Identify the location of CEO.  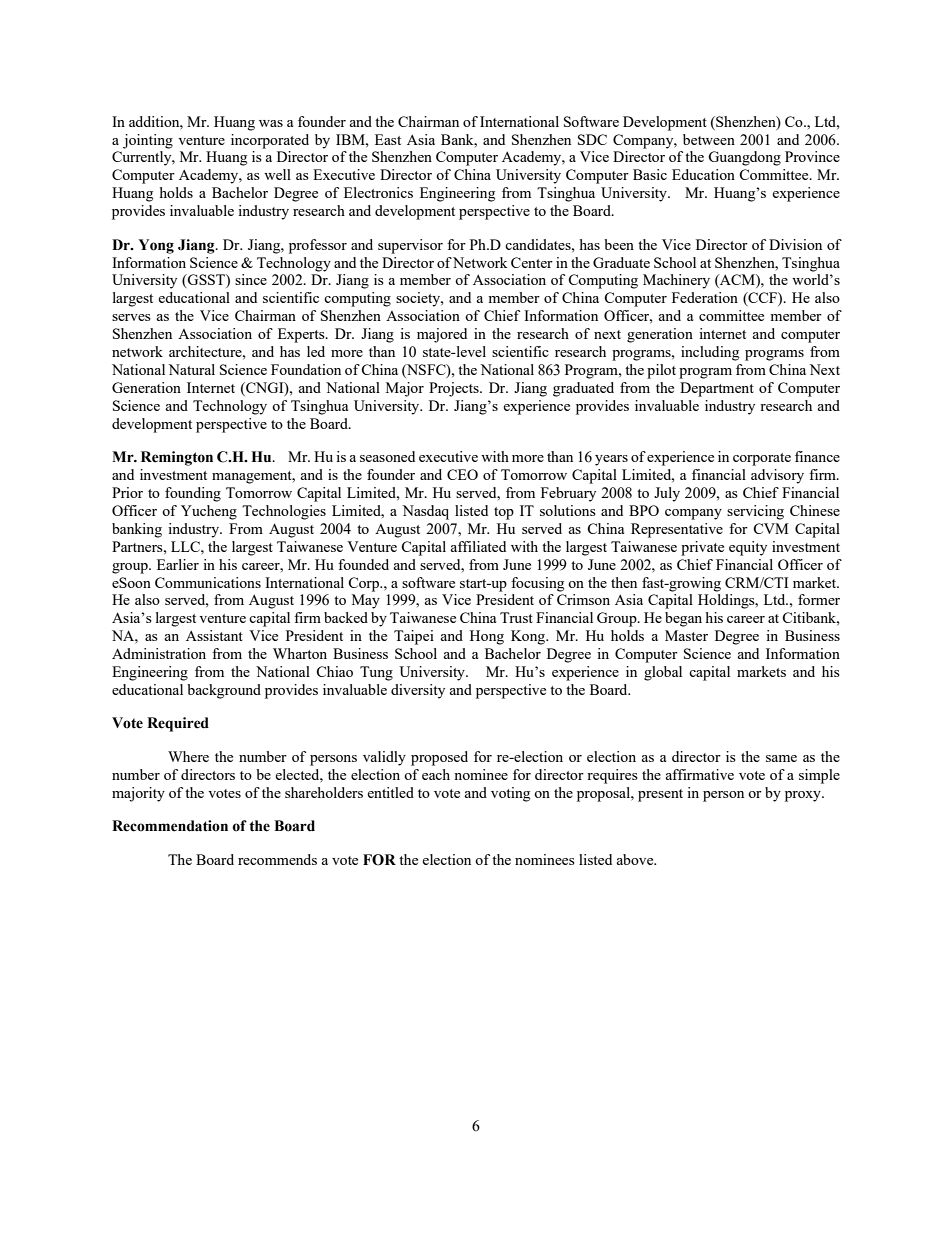
(462, 474).
